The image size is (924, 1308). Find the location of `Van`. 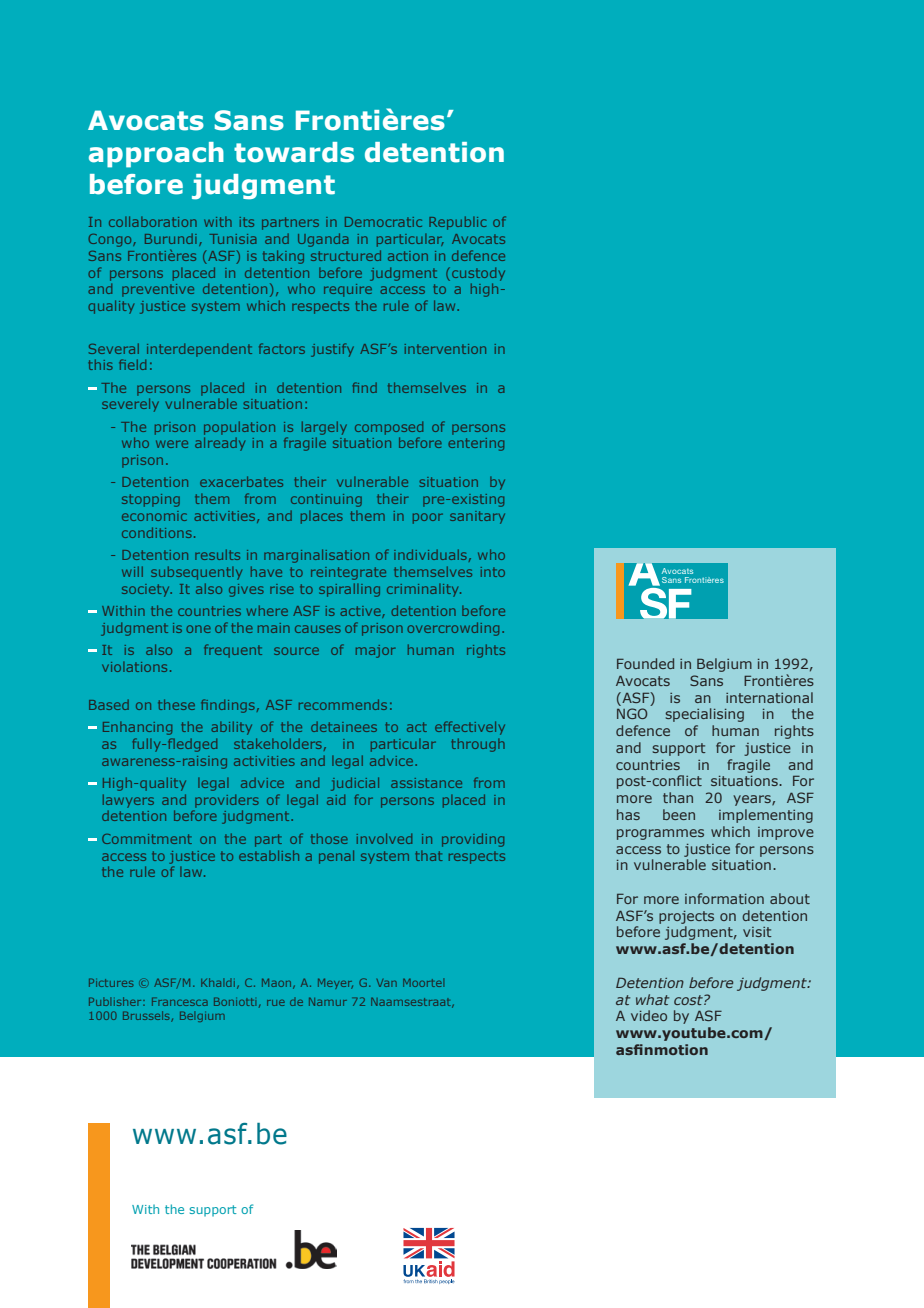

Van is located at coordinates (387, 983).
